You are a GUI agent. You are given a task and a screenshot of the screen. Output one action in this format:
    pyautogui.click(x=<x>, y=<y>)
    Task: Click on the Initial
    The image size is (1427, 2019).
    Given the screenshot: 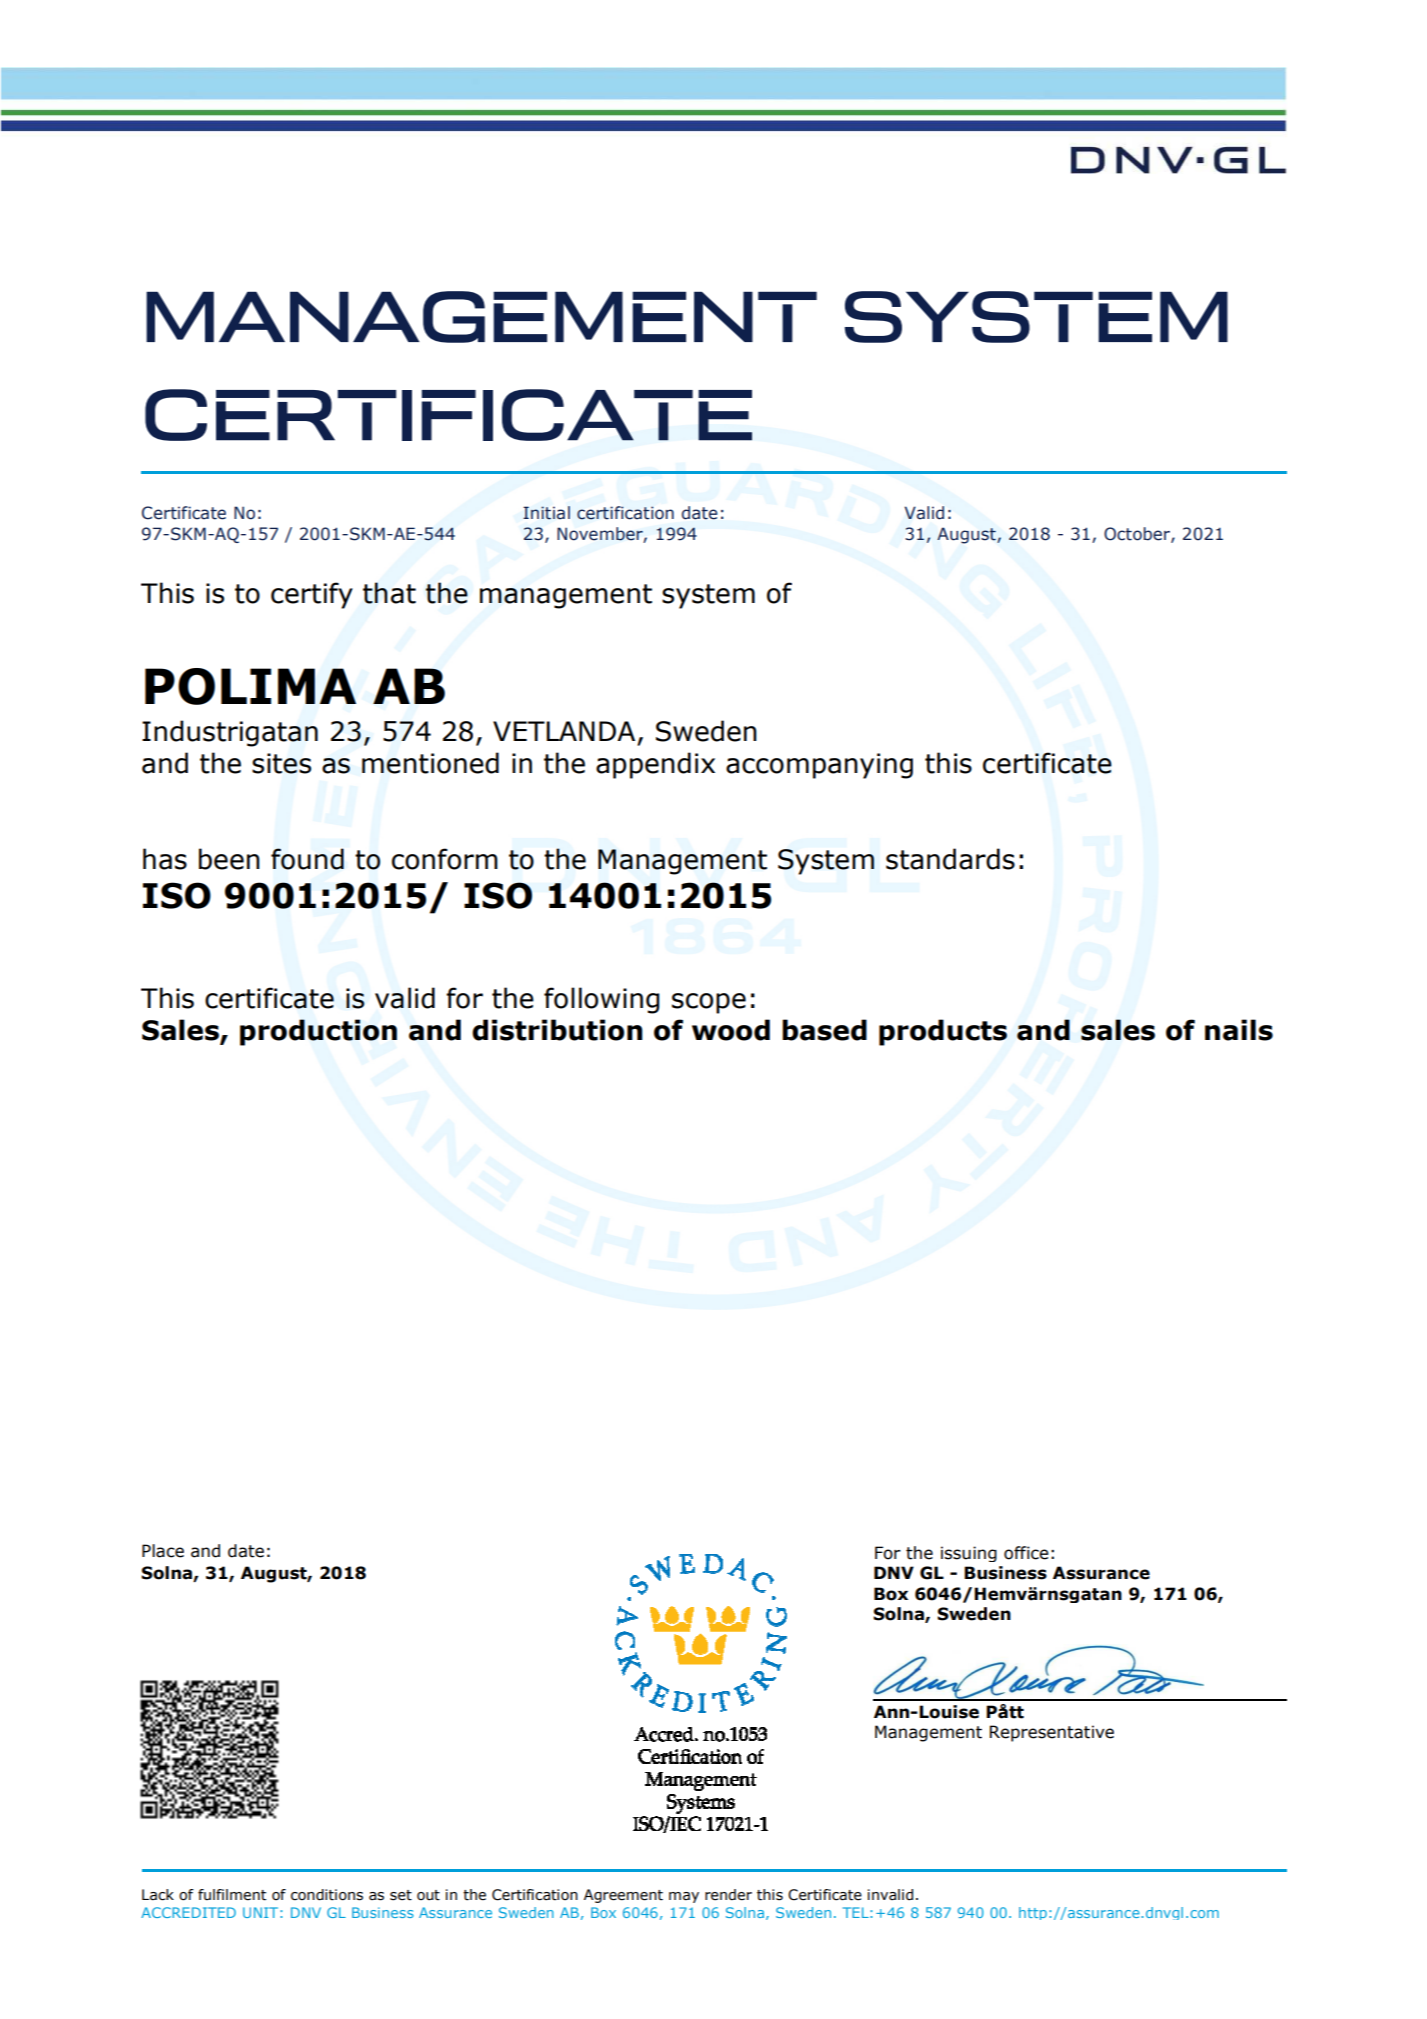 What is the action you would take?
    pyautogui.click(x=546, y=513)
